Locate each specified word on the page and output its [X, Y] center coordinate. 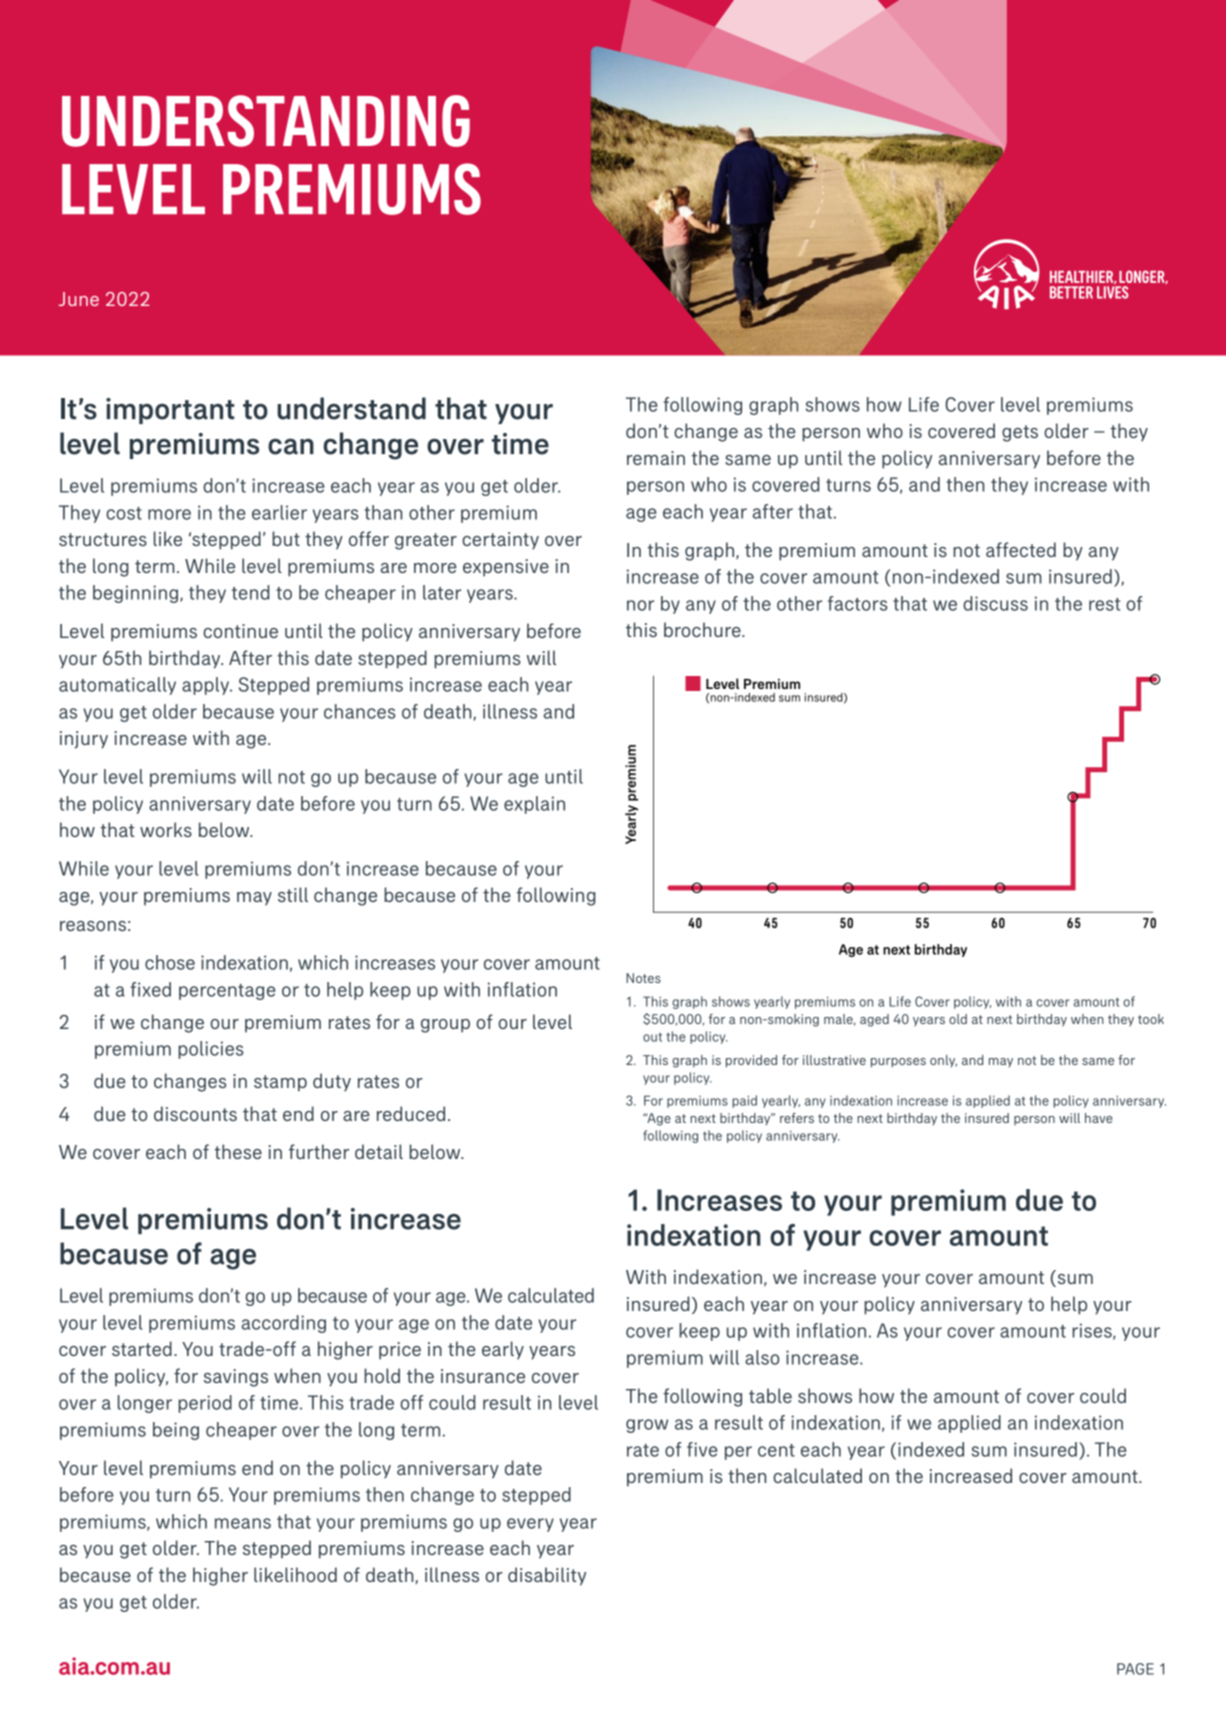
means [243, 1523]
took [1151, 1019]
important [170, 411]
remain [656, 458]
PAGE [1135, 1669]
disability [547, 1576]
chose [170, 962]
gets [1020, 433]
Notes [643, 978]
